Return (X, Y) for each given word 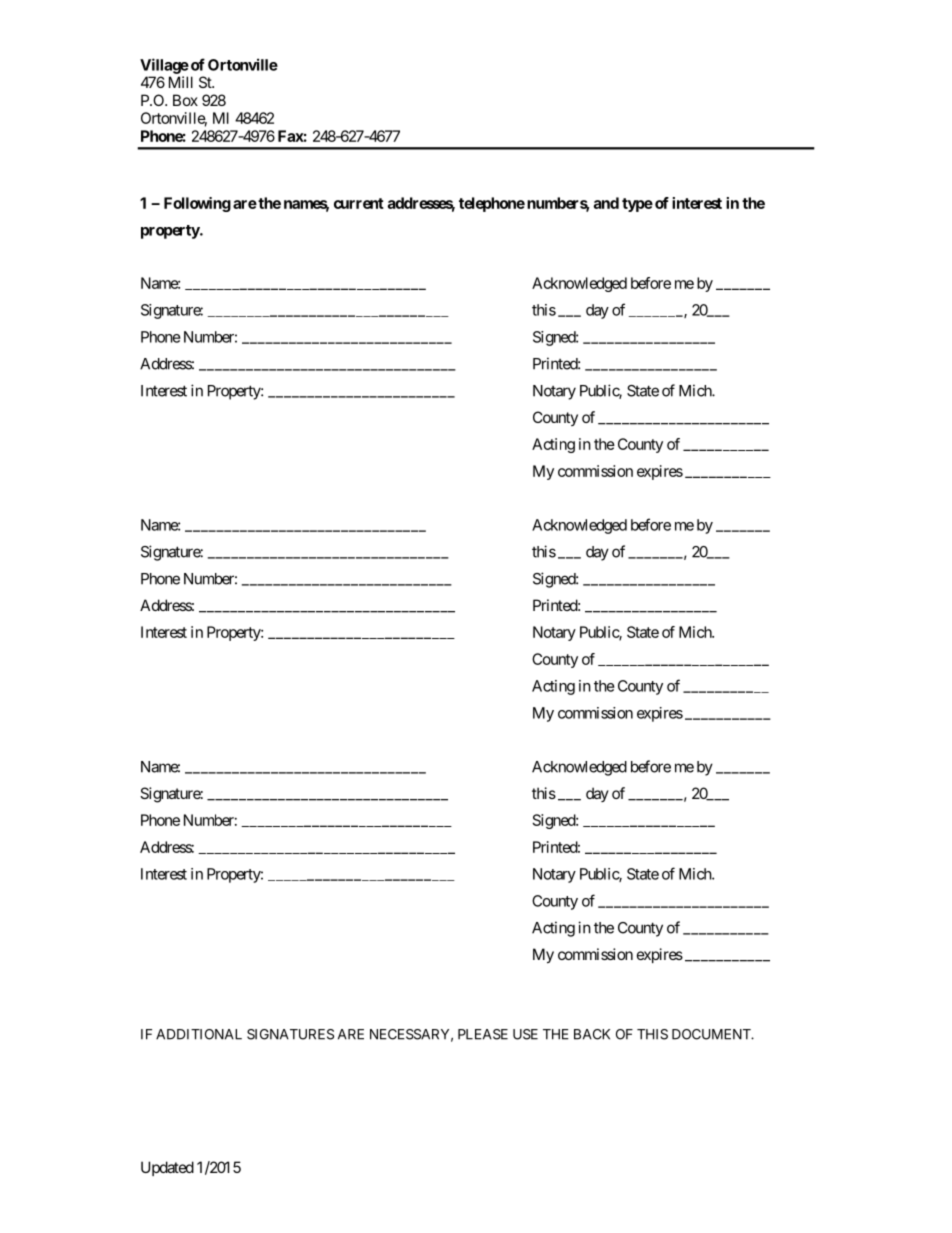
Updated (167, 1168)
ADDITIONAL (199, 1034)
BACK (592, 1034)
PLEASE (483, 1034)
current (359, 203)
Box (185, 100)
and (606, 203)
